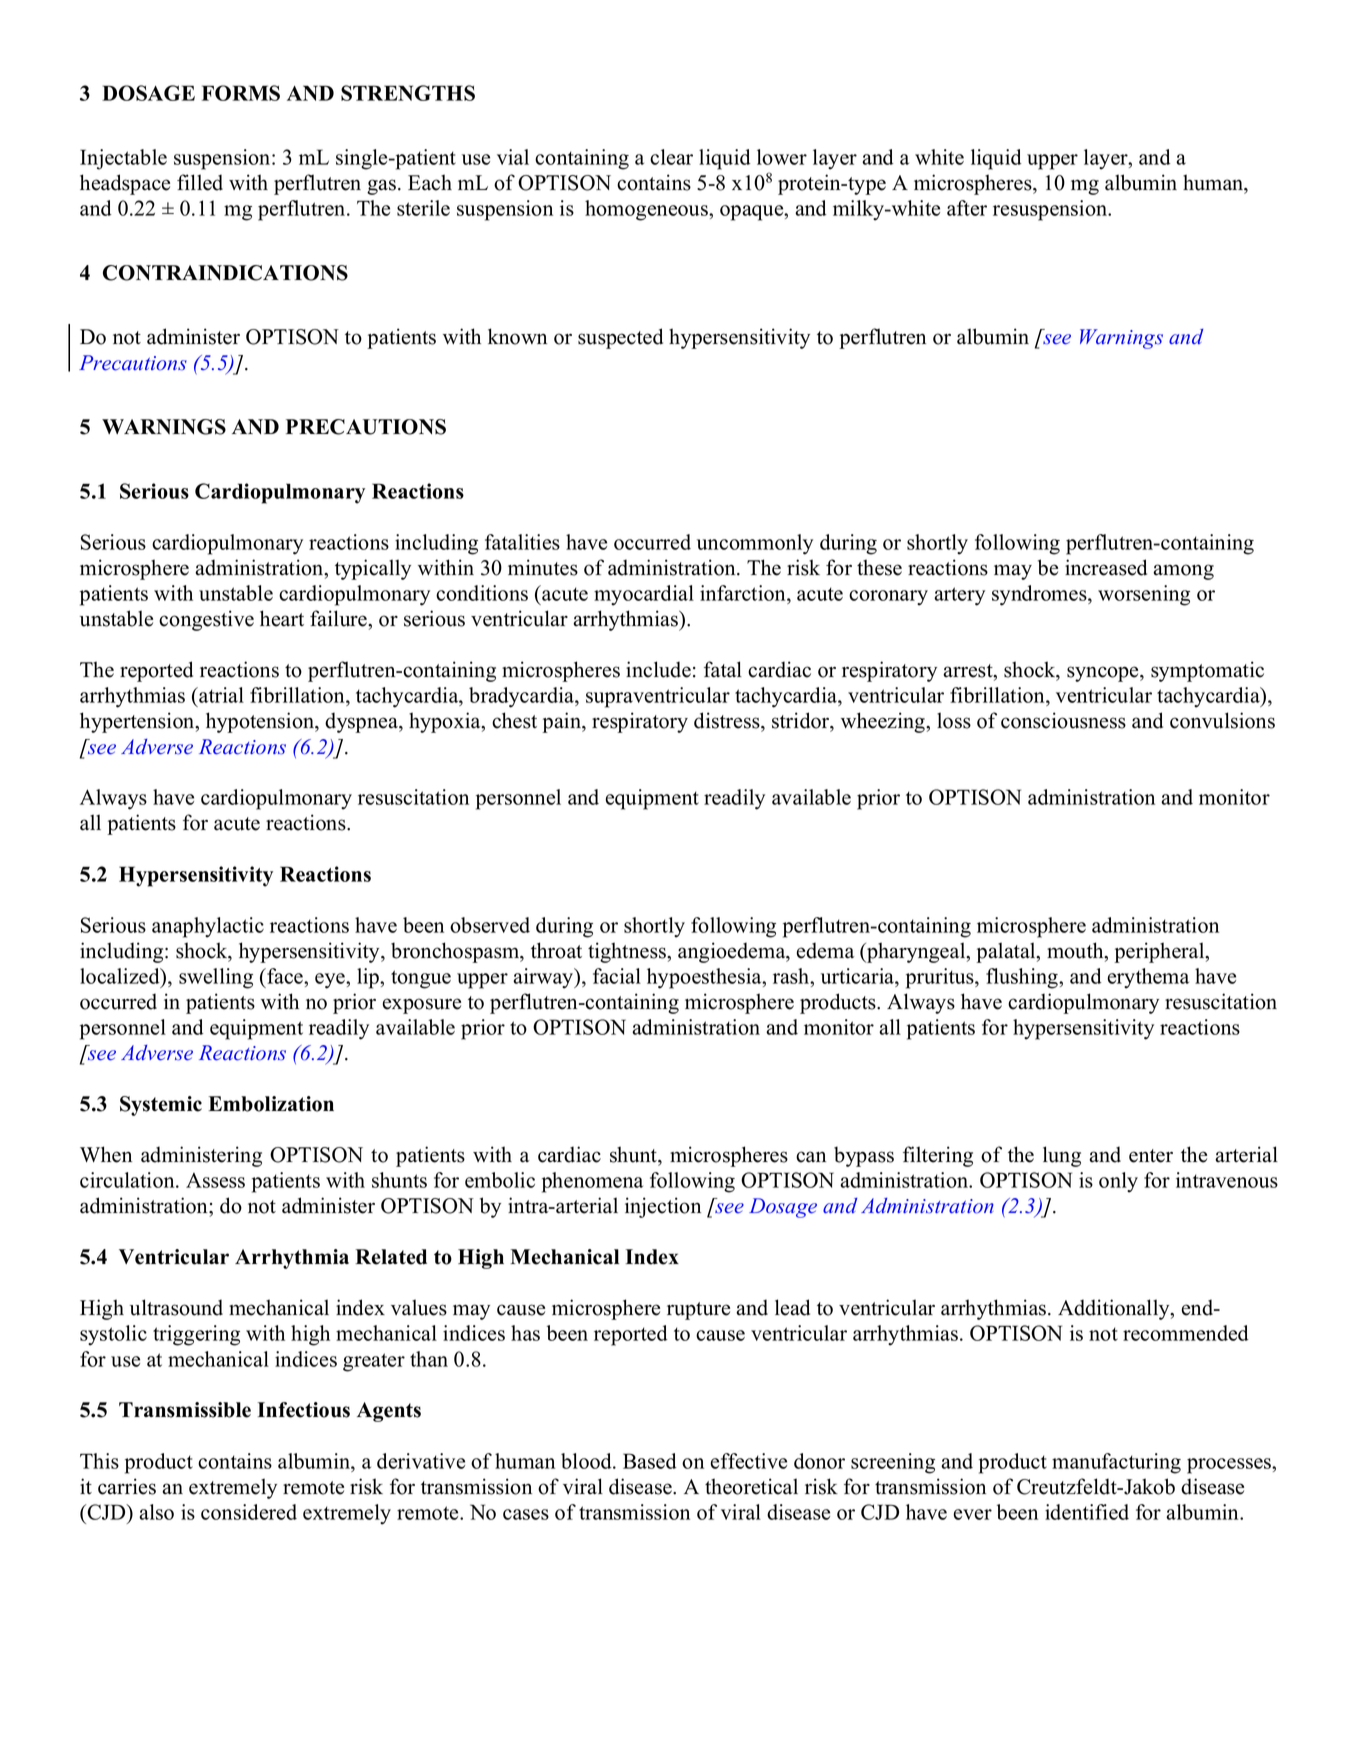  I want to click on FORMS, so click(241, 93).
